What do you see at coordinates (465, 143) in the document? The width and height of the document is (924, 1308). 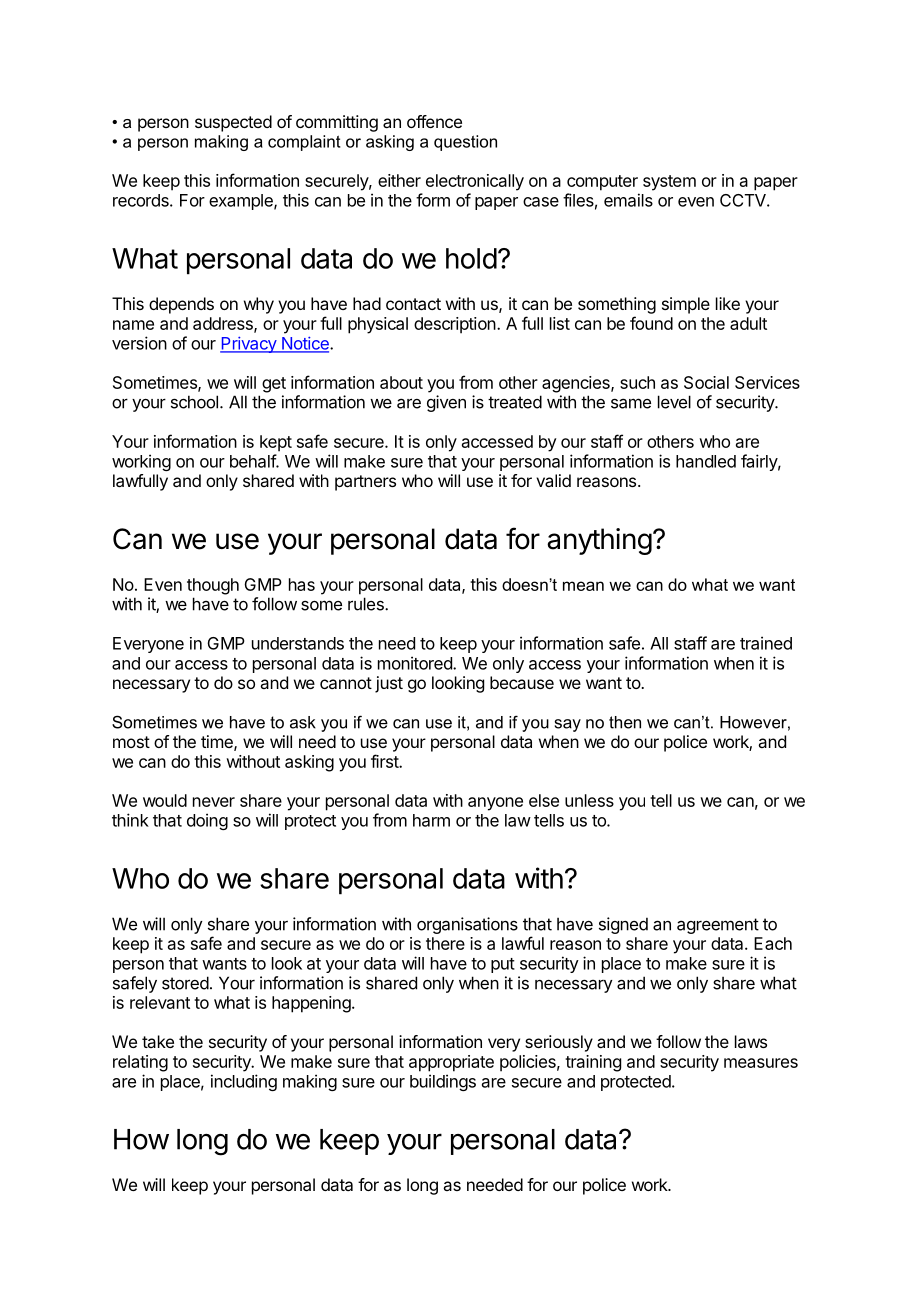 I see `question` at bounding box center [465, 143].
